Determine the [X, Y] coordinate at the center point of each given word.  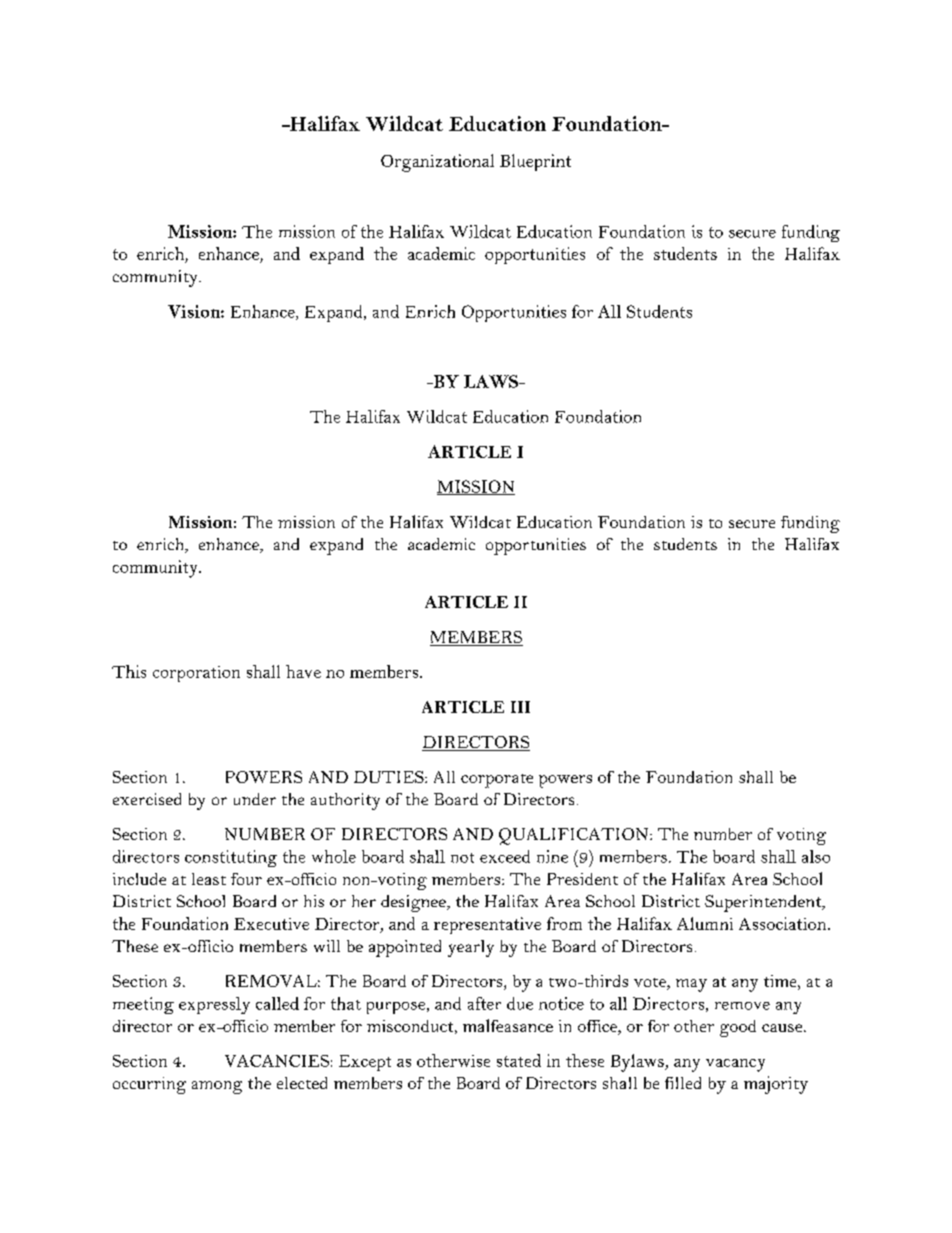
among [217, 1087]
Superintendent [764, 903]
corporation [196, 674]
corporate [497, 781]
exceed [505, 856]
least [209, 879]
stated [519, 1060]
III [520, 707]
